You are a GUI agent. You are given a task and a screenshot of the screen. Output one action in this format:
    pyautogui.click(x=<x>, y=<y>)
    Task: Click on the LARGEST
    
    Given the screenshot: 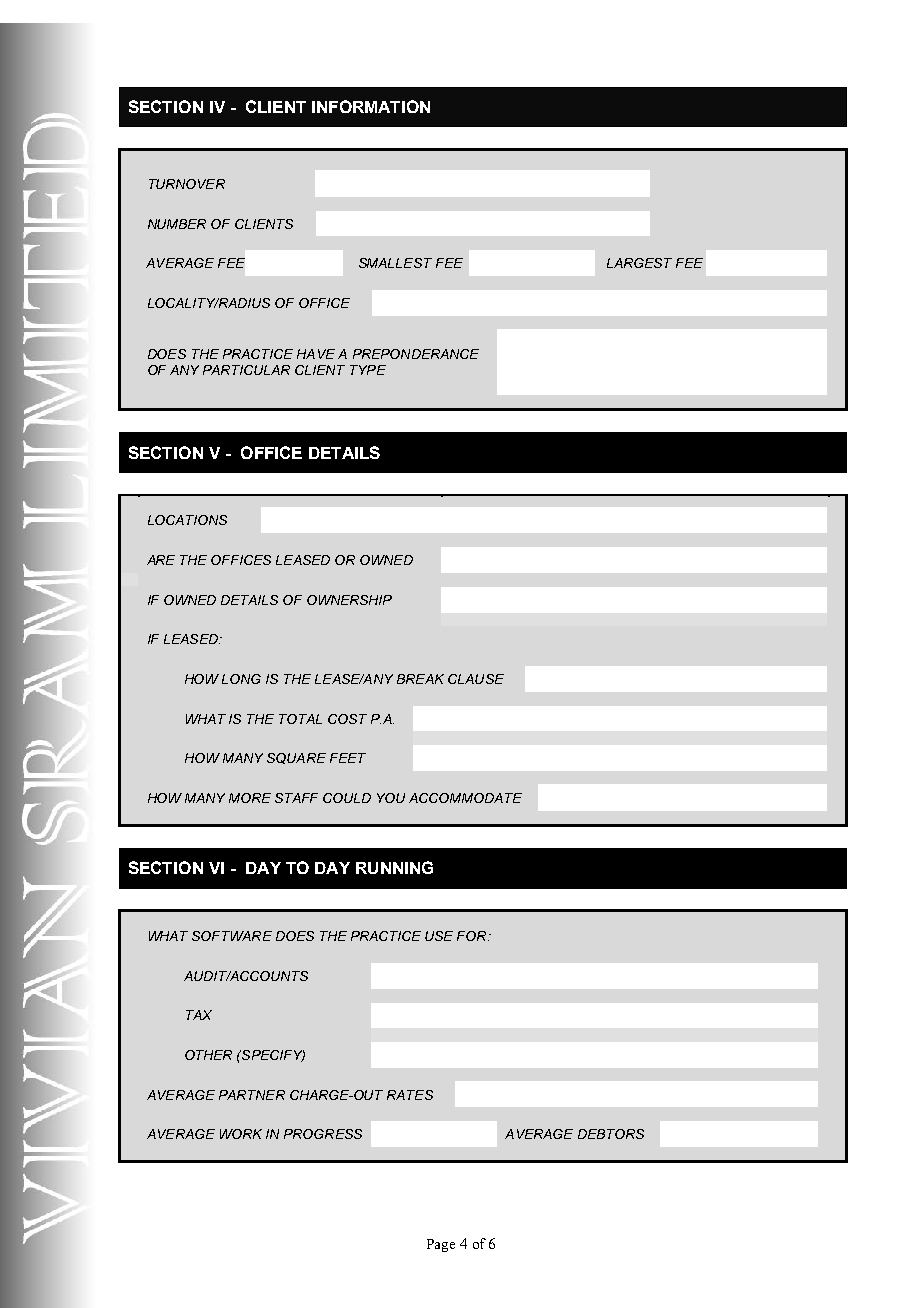 What is the action you would take?
    pyautogui.click(x=639, y=263)
